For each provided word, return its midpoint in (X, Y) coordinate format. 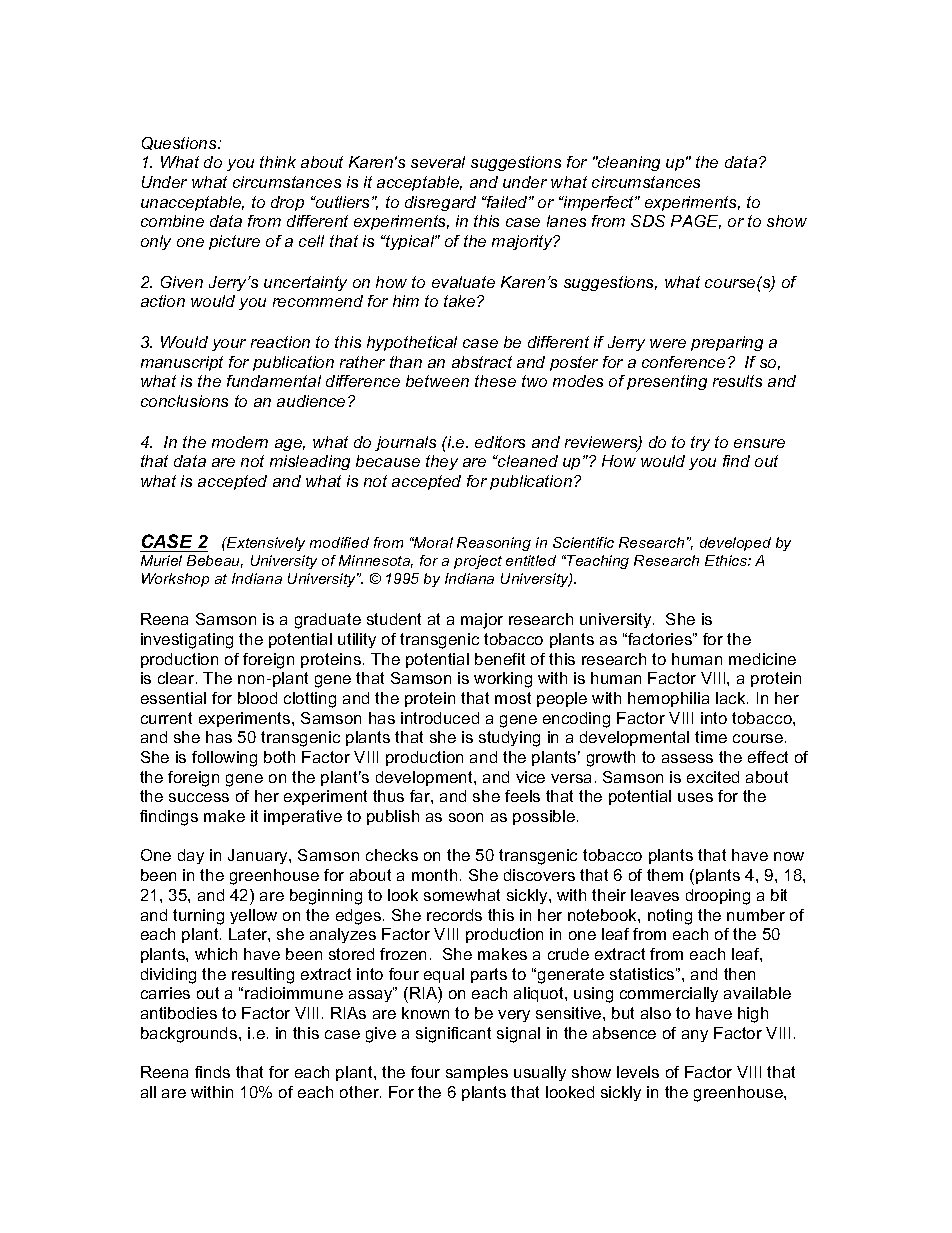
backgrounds (190, 1035)
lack (732, 698)
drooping (718, 897)
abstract (482, 362)
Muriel (161, 560)
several (438, 162)
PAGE (696, 222)
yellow (253, 916)
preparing (727, 343)
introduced (440, 718)
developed (735, 544)
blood (257, 698)
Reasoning (494, 544)
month (434, 875)
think (278, 162)
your (229, 345)
